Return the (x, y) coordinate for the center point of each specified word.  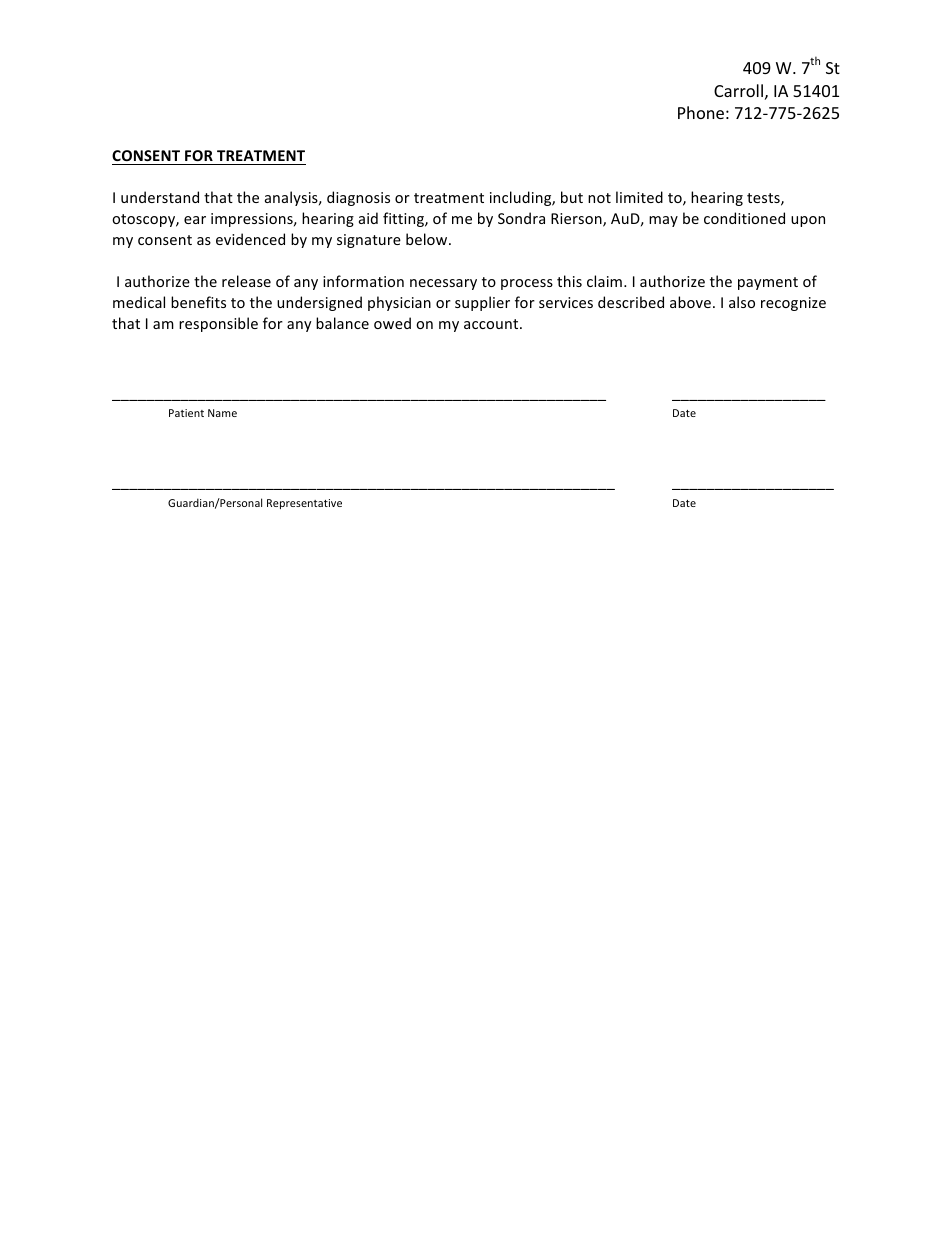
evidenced (250, 239)
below (428, 239)
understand (160, 197)
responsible (218, 324)
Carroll (738, 90)
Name (222, 413)
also (742, 302)
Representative (304, 504)
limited (639, 197)
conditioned (744, 218)
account (492, 324)
